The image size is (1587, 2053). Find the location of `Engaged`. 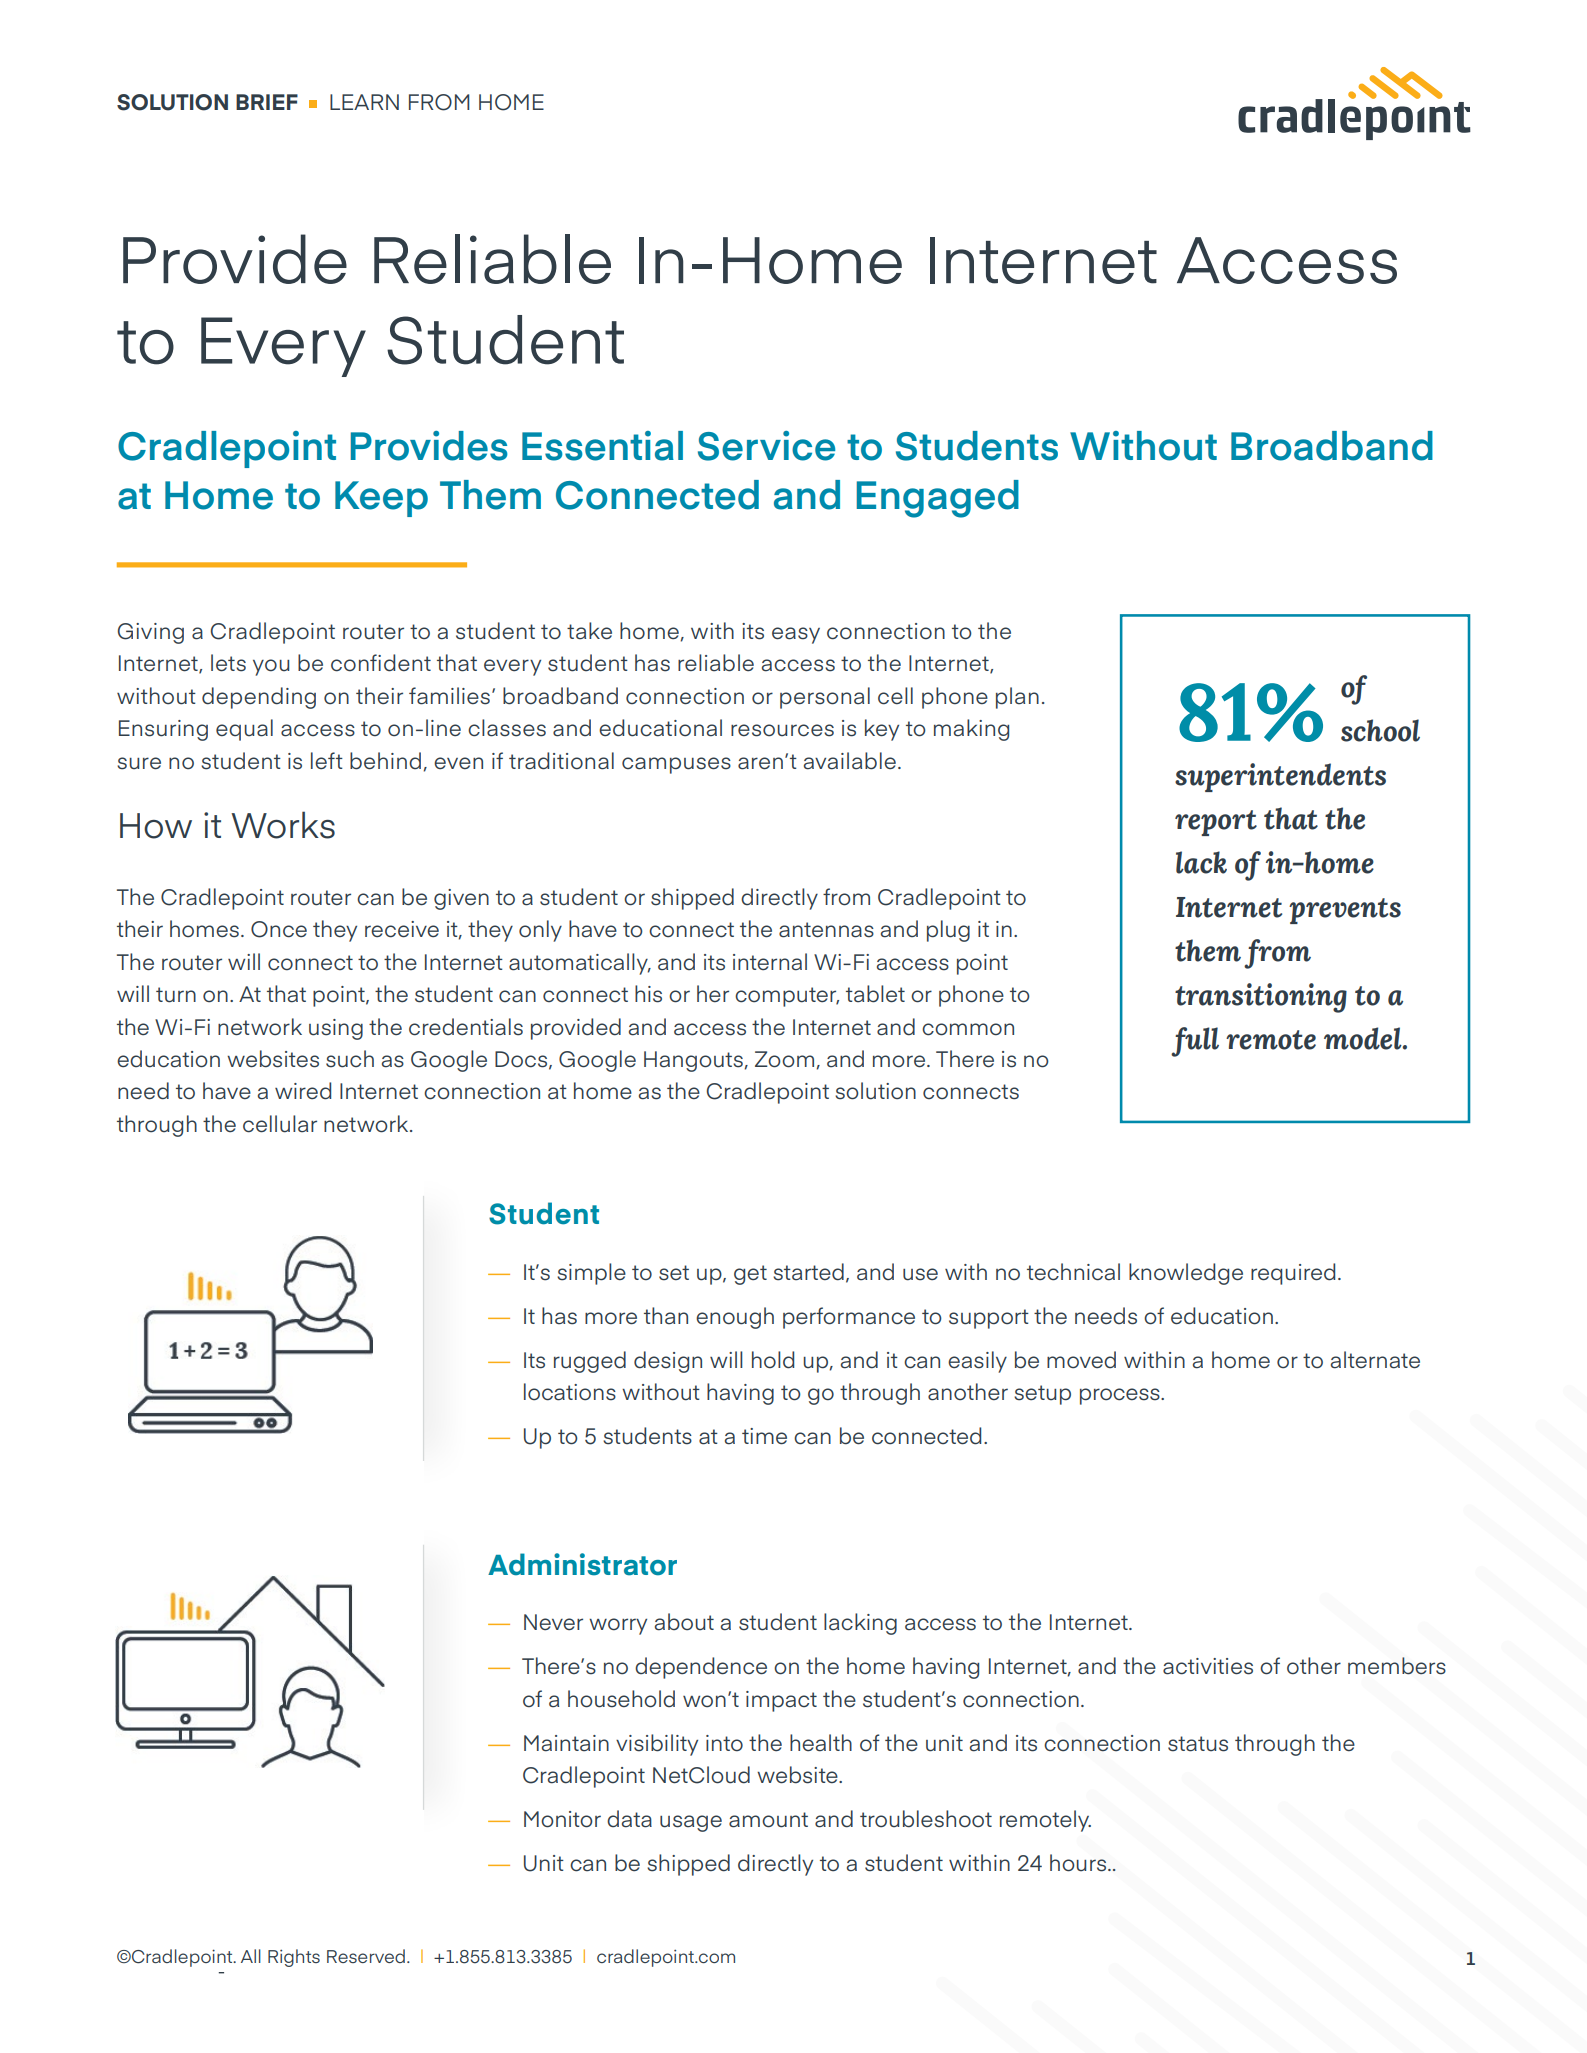

Engaged is located at coordinates (938, 499).
